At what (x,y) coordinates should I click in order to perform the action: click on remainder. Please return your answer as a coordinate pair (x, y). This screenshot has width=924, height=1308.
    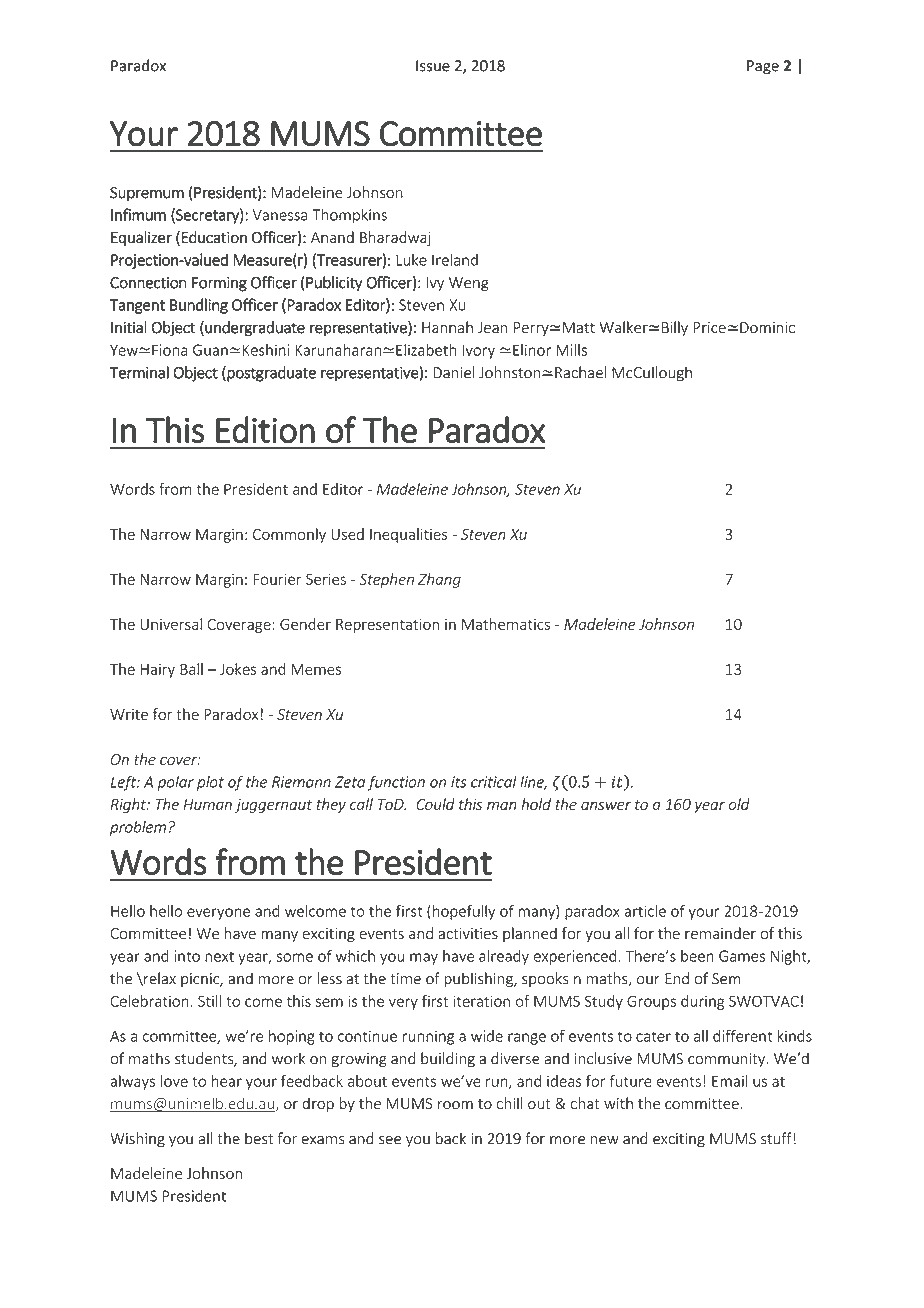
    Looking at the image, I should click on (720, 933).
